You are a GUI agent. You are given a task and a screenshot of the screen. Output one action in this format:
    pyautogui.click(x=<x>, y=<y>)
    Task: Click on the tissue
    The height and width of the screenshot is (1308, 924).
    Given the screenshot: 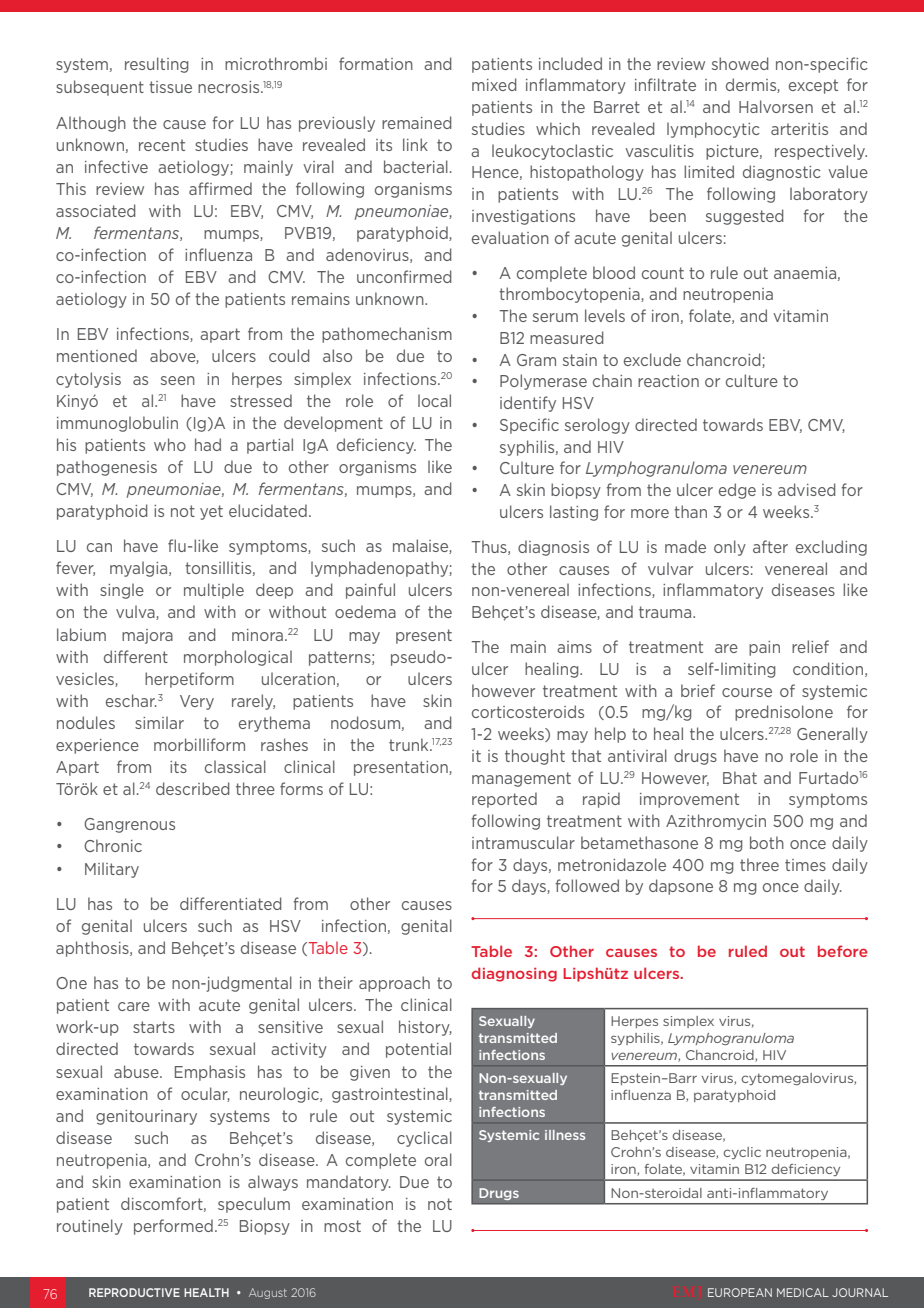 What is the action you would take?
    pyautogui.click(x=170, y=87)
